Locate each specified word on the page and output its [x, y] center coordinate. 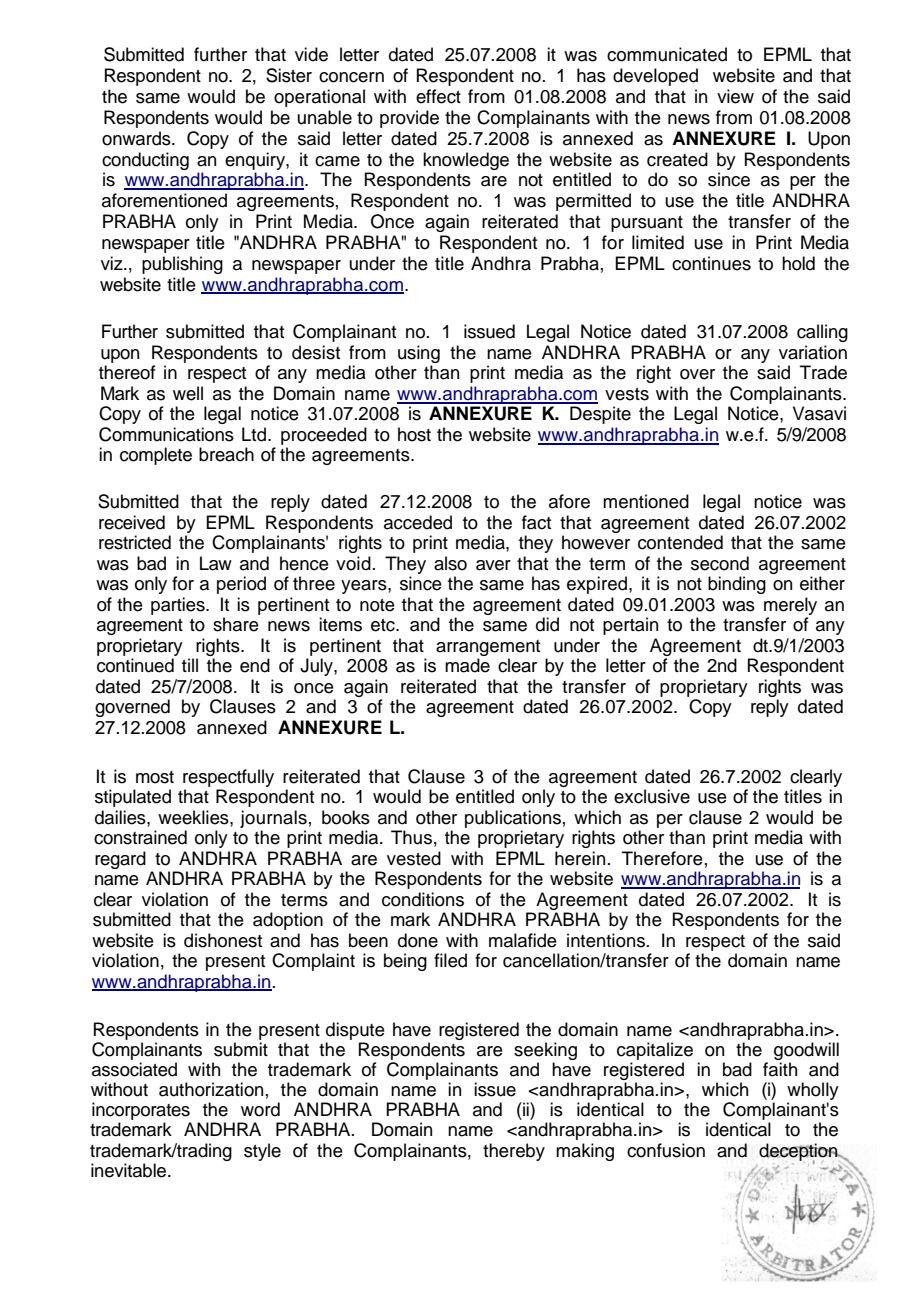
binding [737, 585]
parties [179, 606]
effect [438, 96]
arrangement [488, 648]
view [735, 96]
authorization [211, 1089]
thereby [514, 1152]
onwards [137, 138]
